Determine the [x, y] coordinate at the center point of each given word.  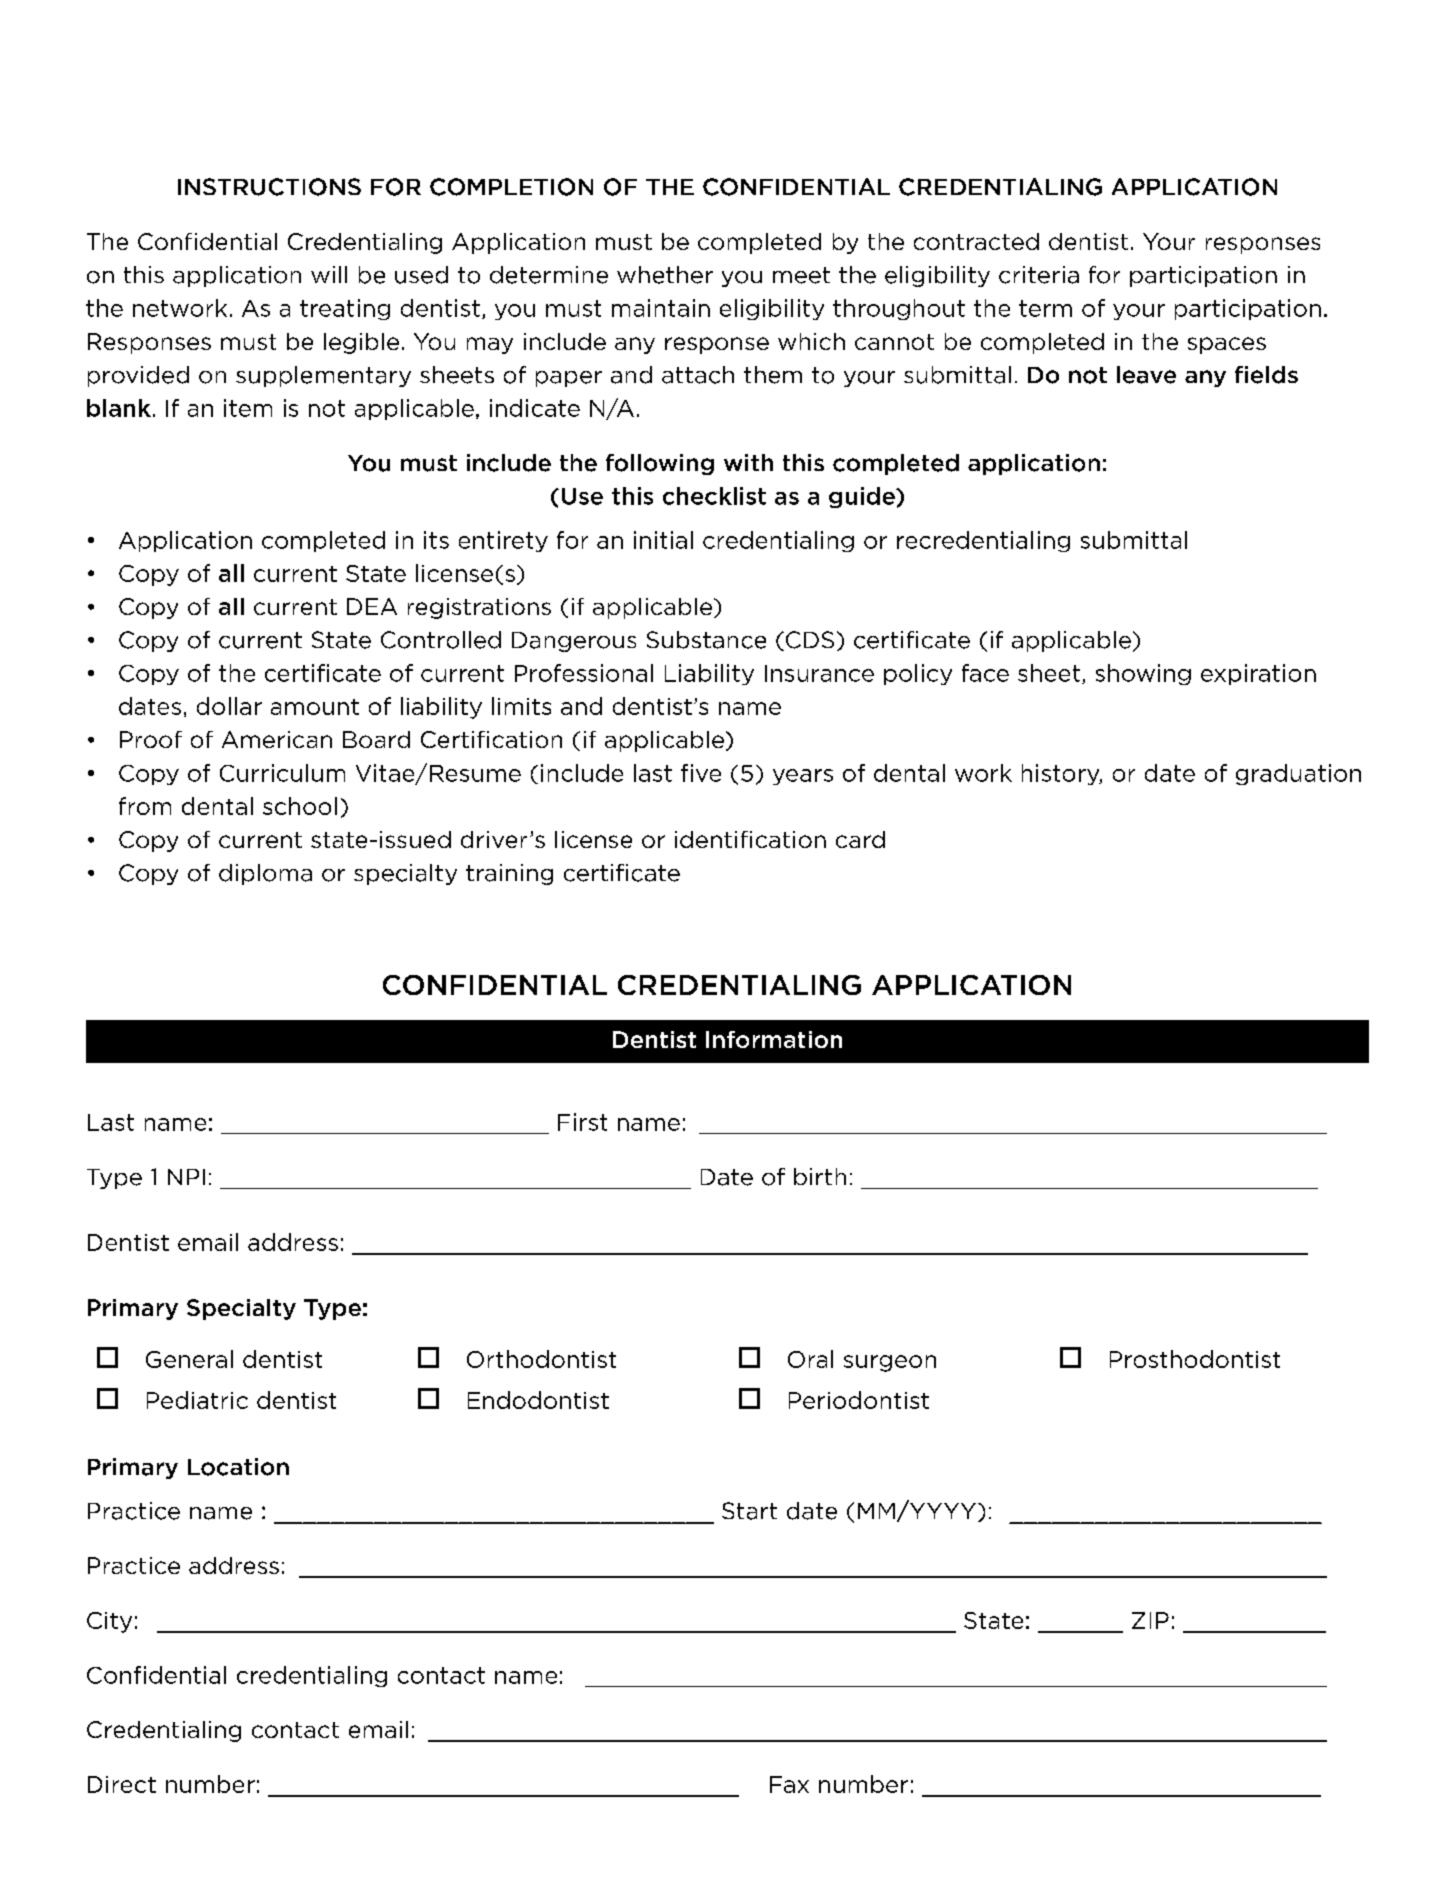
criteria [1039, 275]
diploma [265, 874]
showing [1143, 674]
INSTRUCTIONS [269, 187]
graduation [1298, 774]
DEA [372, 606]
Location [238, 1467]
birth [820, 1176]
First [582, 1122]
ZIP [1150, 1620]
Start [749, 1511]
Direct [122, 1784]
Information [774, 1039]
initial [663, 540]
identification [750, 839]
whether [665, 275]
